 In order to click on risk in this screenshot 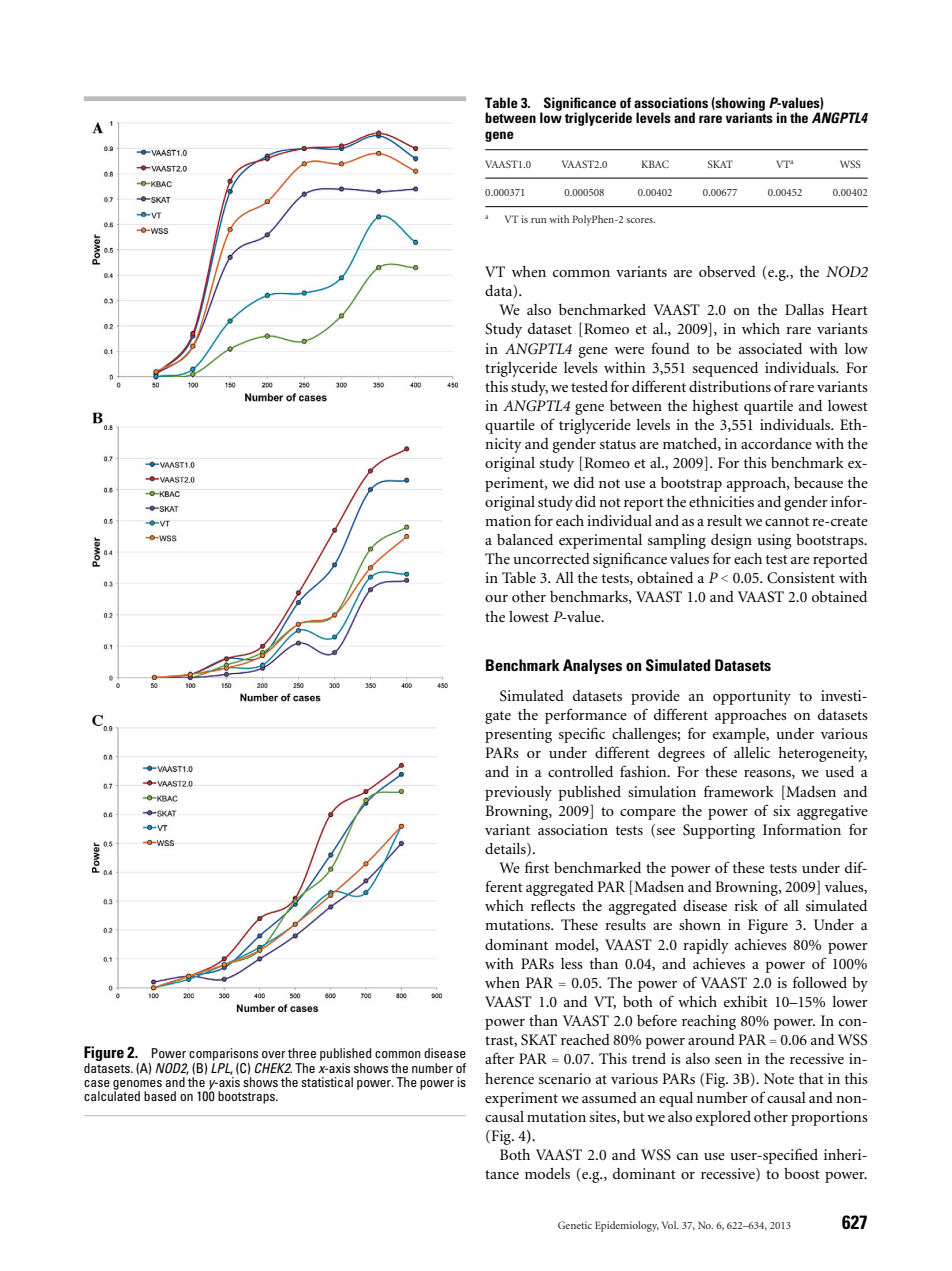, I will do `click(746, 905)`.
